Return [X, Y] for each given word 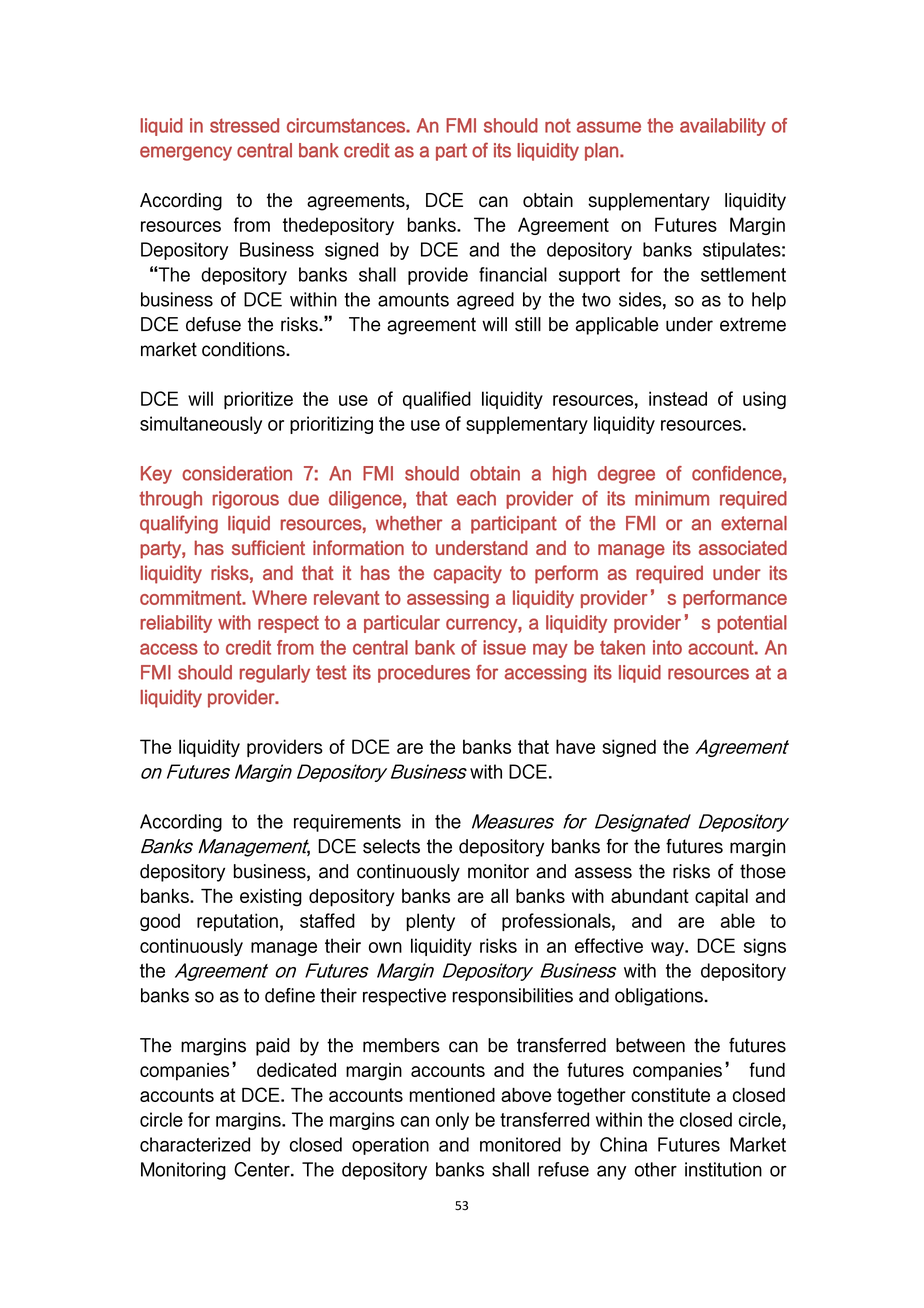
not [558, 126]
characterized [195, 1144]
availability [723, 127]
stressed [244, 125]
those [763, 871]
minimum [672, 498]
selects [391, 846]
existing [271, 898]
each [476, 498]
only [452, 1121]
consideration [237, 473]
